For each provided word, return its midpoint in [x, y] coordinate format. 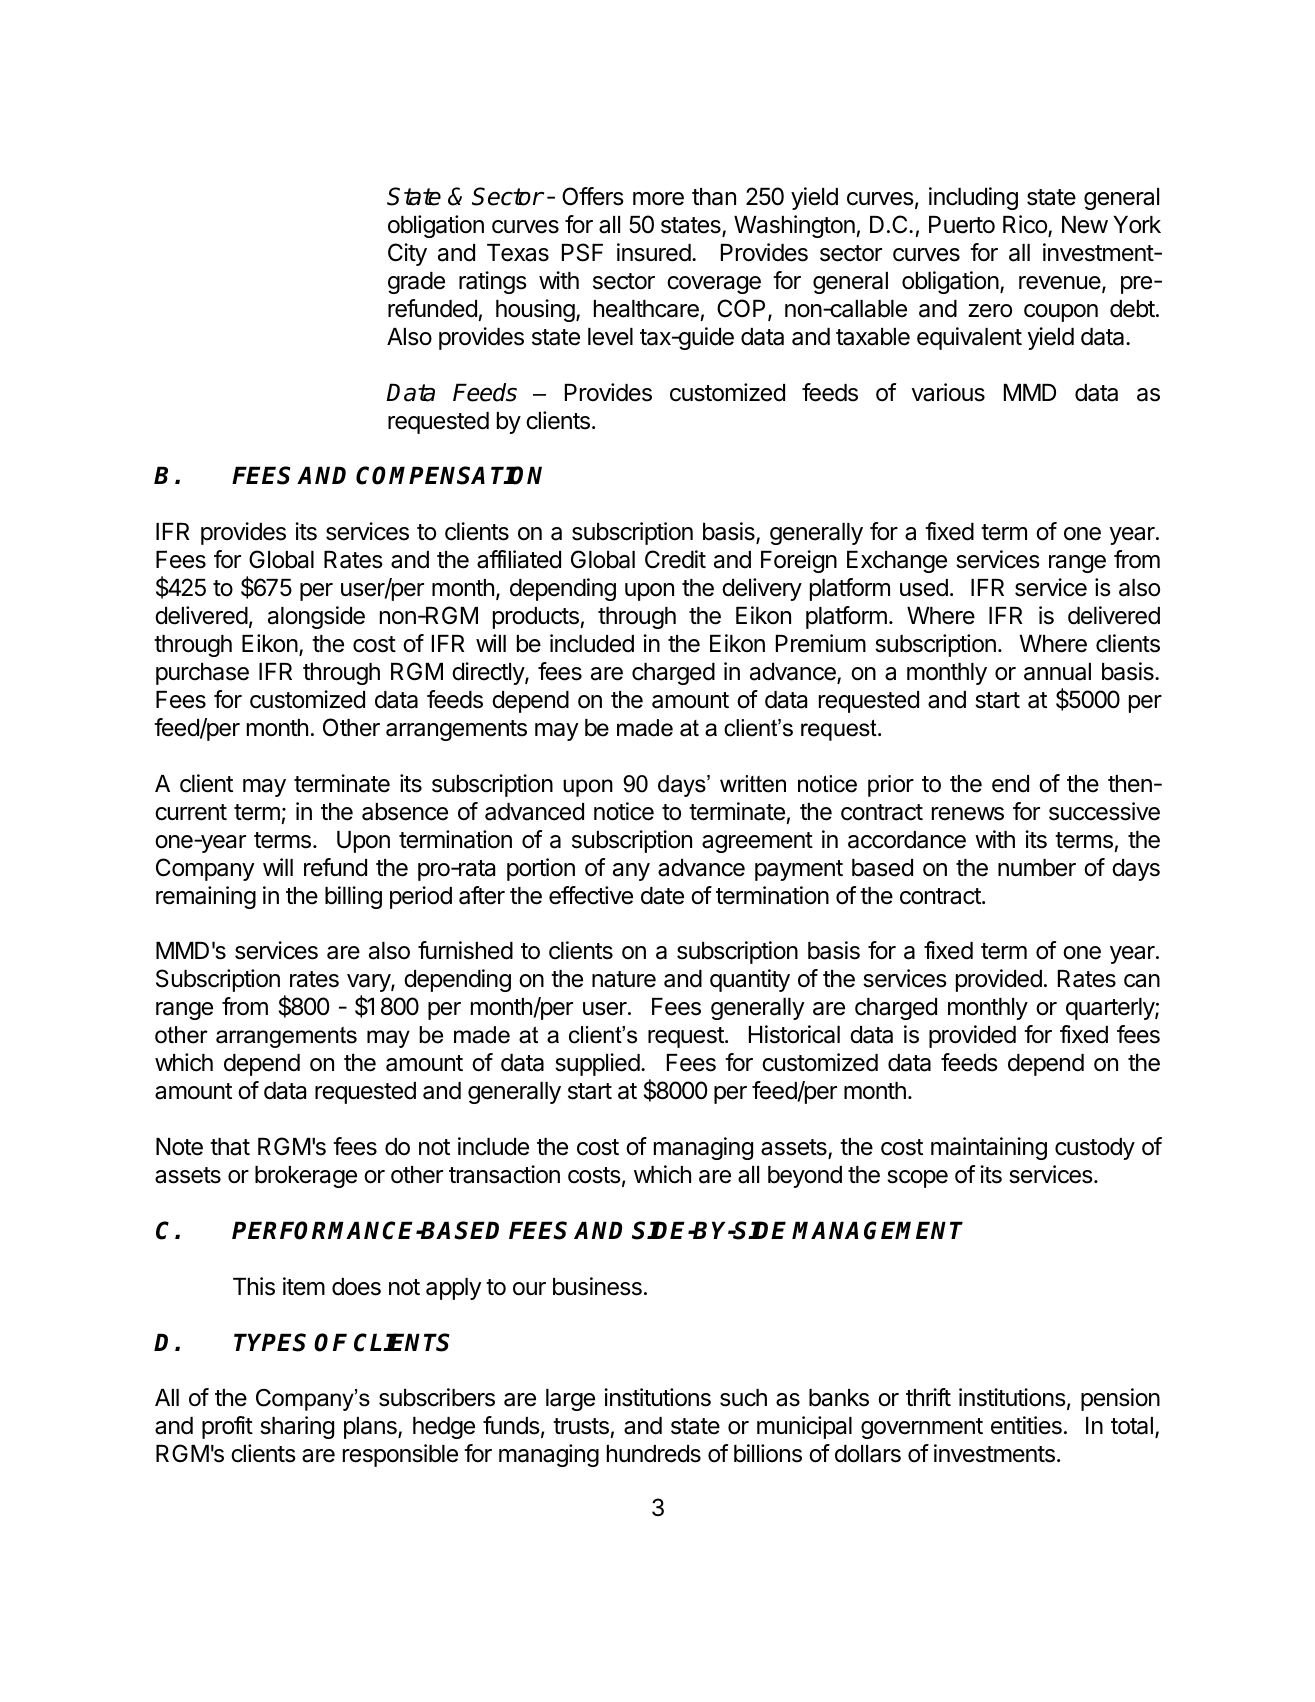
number [1037, 868]
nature [624, 979]
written [753, 784]
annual [1057, 672]
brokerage [306, 1177]
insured [654, 252]
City [407, 254]
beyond [805, 1177]
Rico [1026, 225]
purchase [202, 674]
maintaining [989, 1148]
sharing [297, 1427]
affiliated [519, 559]
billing [353, 897]
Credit [675, 559]
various [948, 392]
